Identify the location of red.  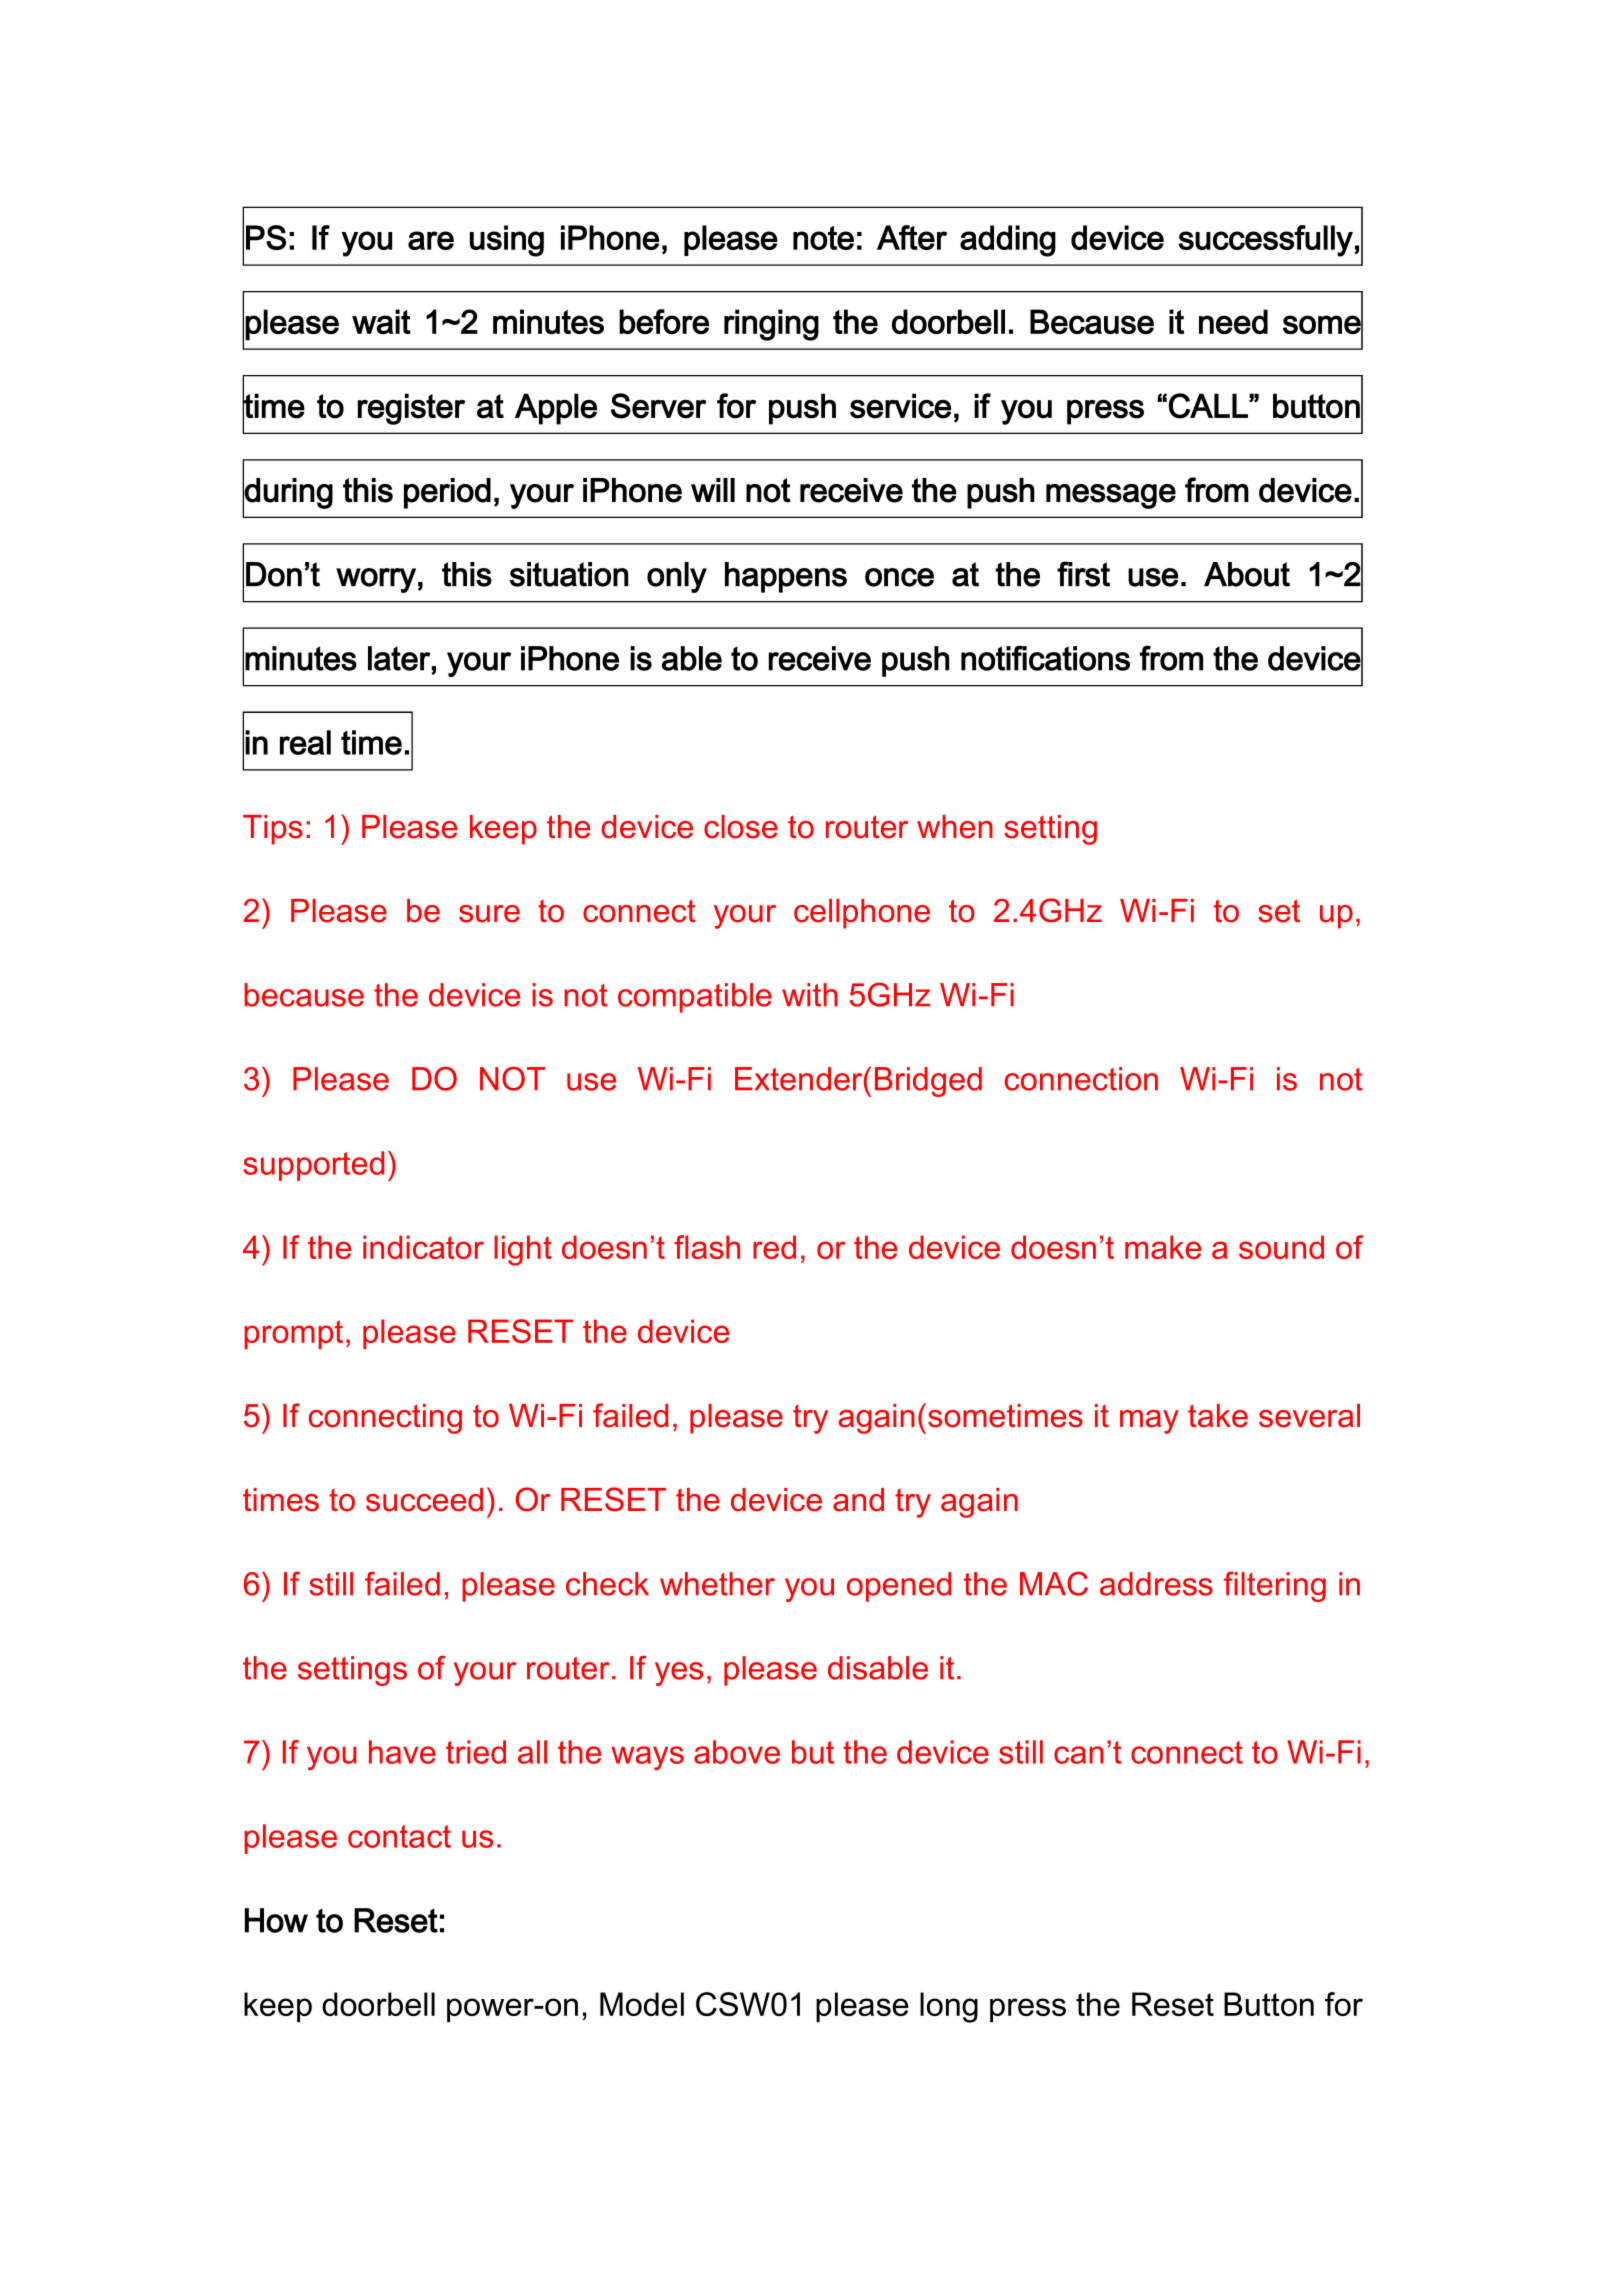
(774, 1247).
